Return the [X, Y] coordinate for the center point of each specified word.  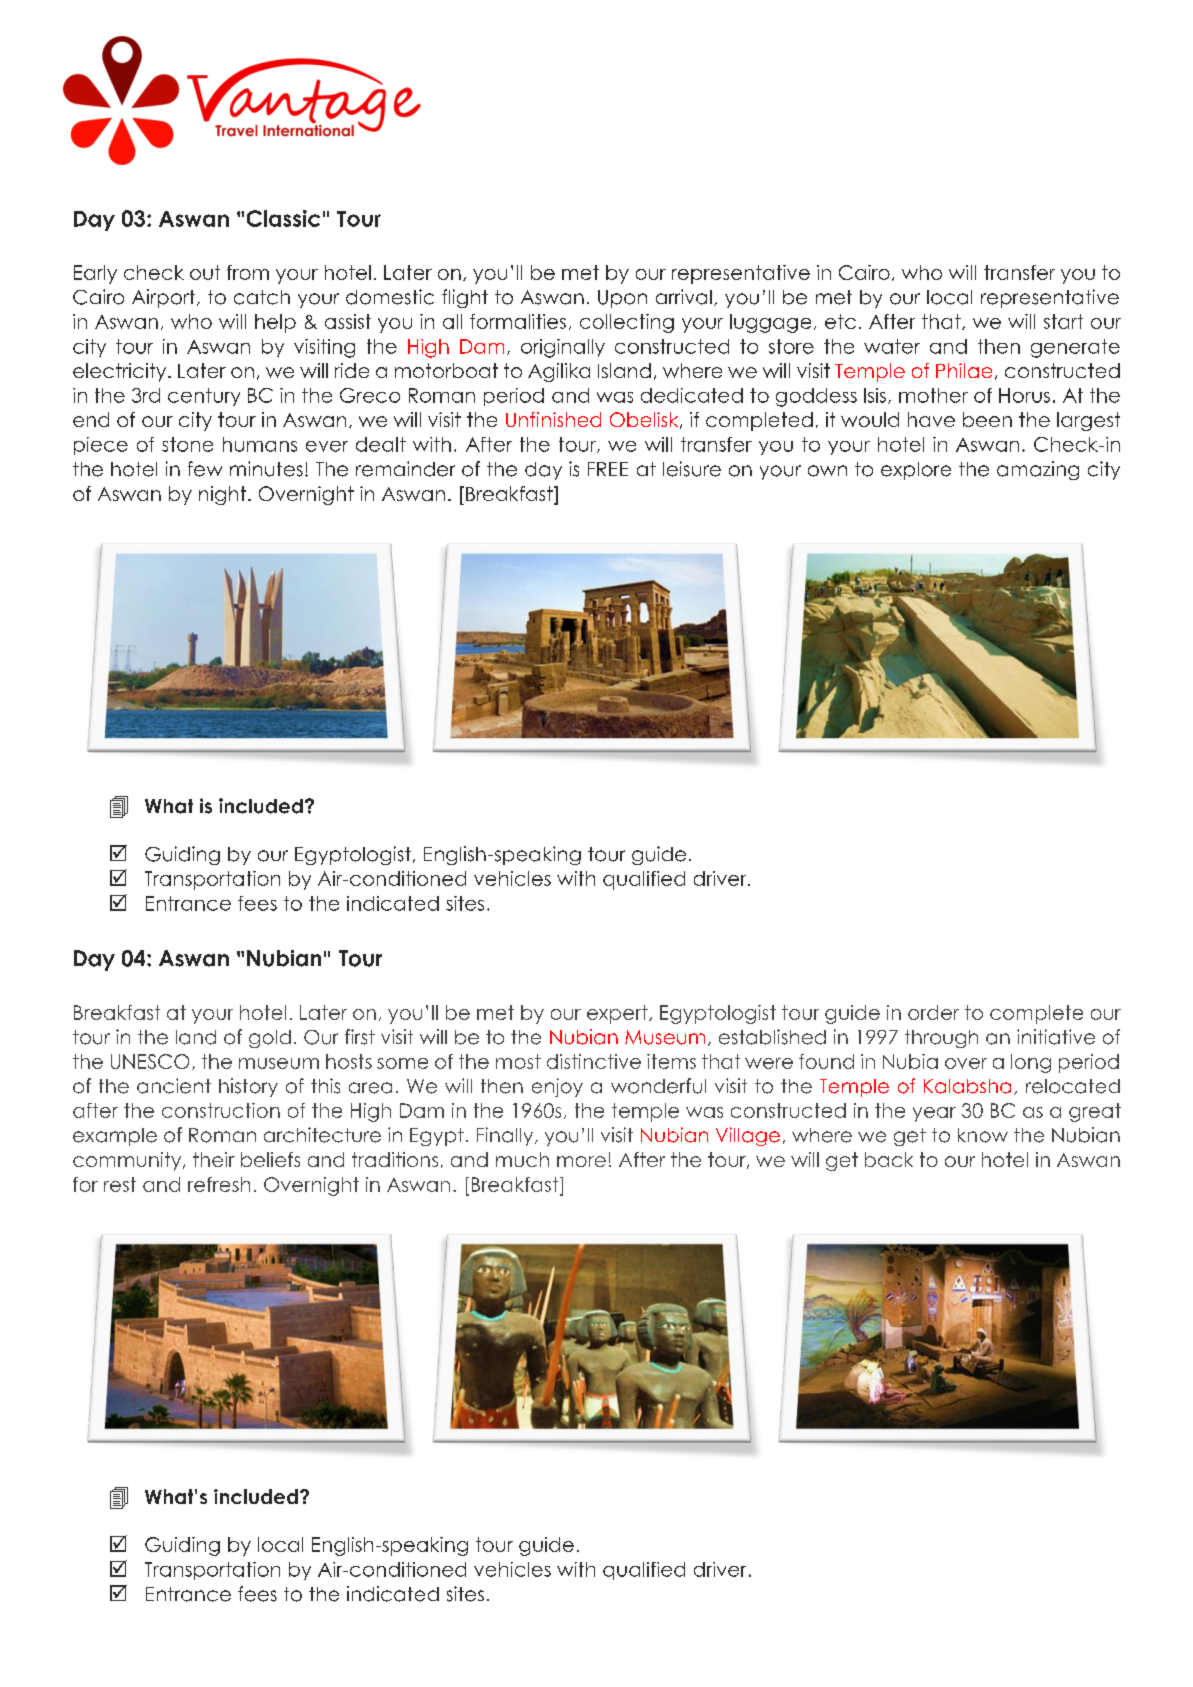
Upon [622, 299]
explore [916, 471]
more [581, 1161]
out [205, 272]
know [983, 1135]
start [1063, 321]
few [205, 469]
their [214, 1159]
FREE [608, 469]
